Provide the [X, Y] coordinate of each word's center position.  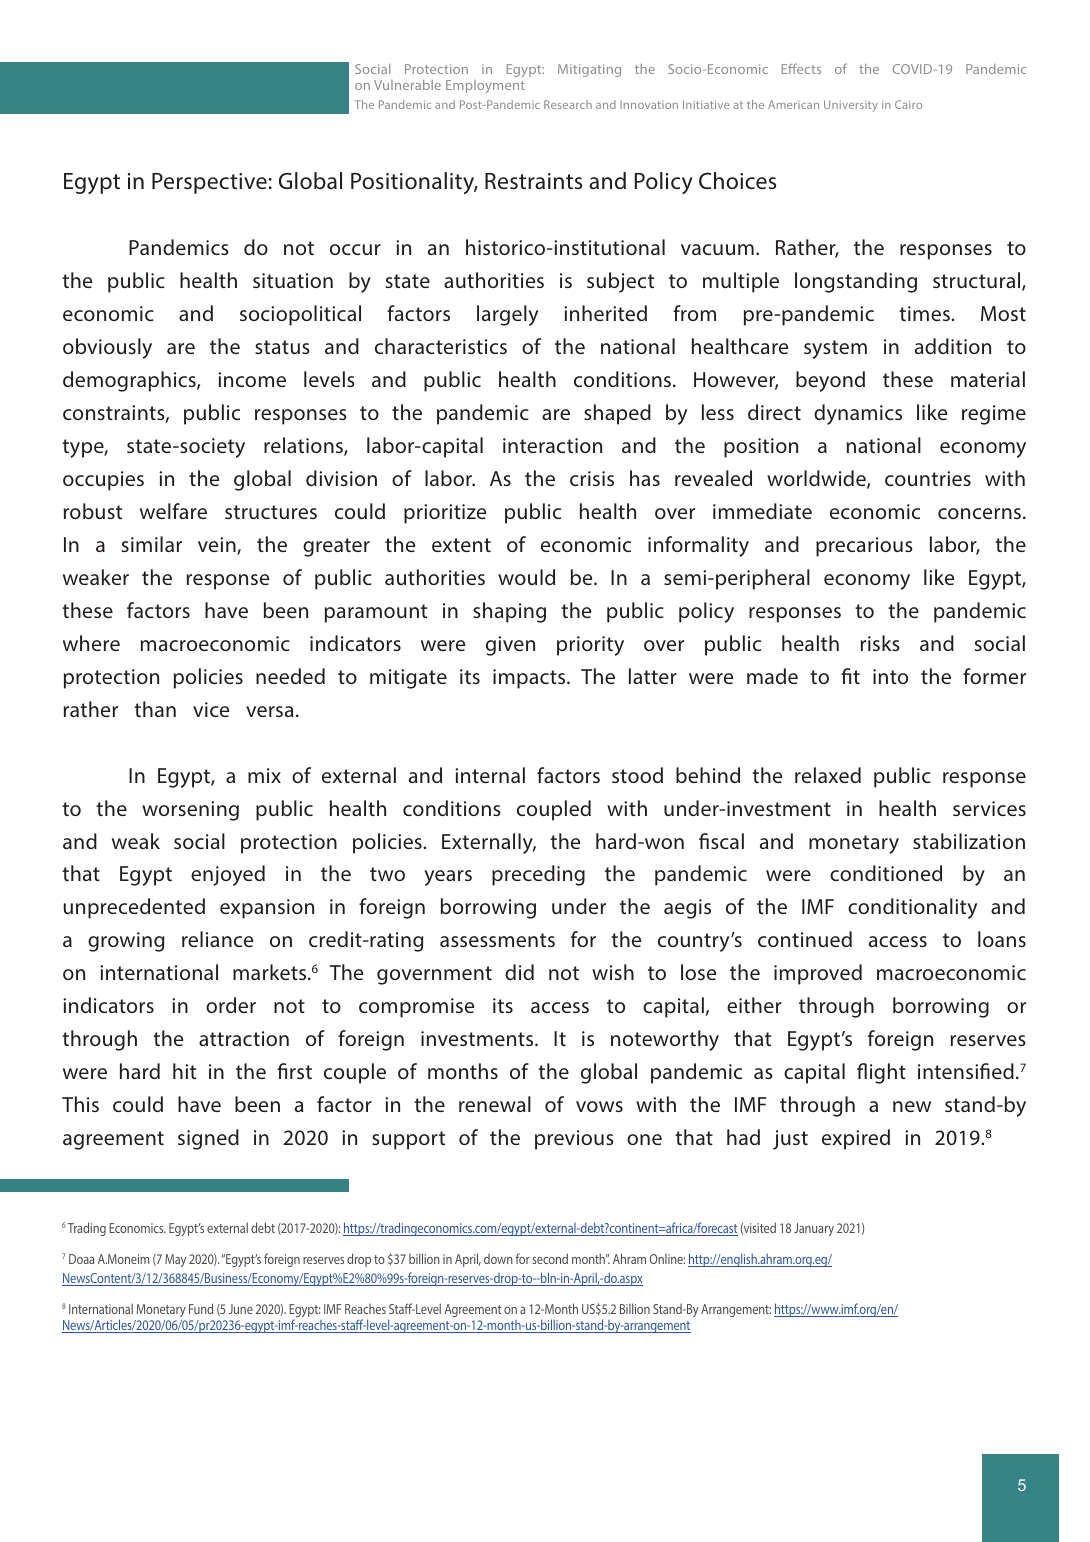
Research [568, 104]
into [890, 676]
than [155, 709]
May [175, 1260]
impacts [530, 679]
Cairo [908, 104]
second [550, 1258]
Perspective [209, 183]
